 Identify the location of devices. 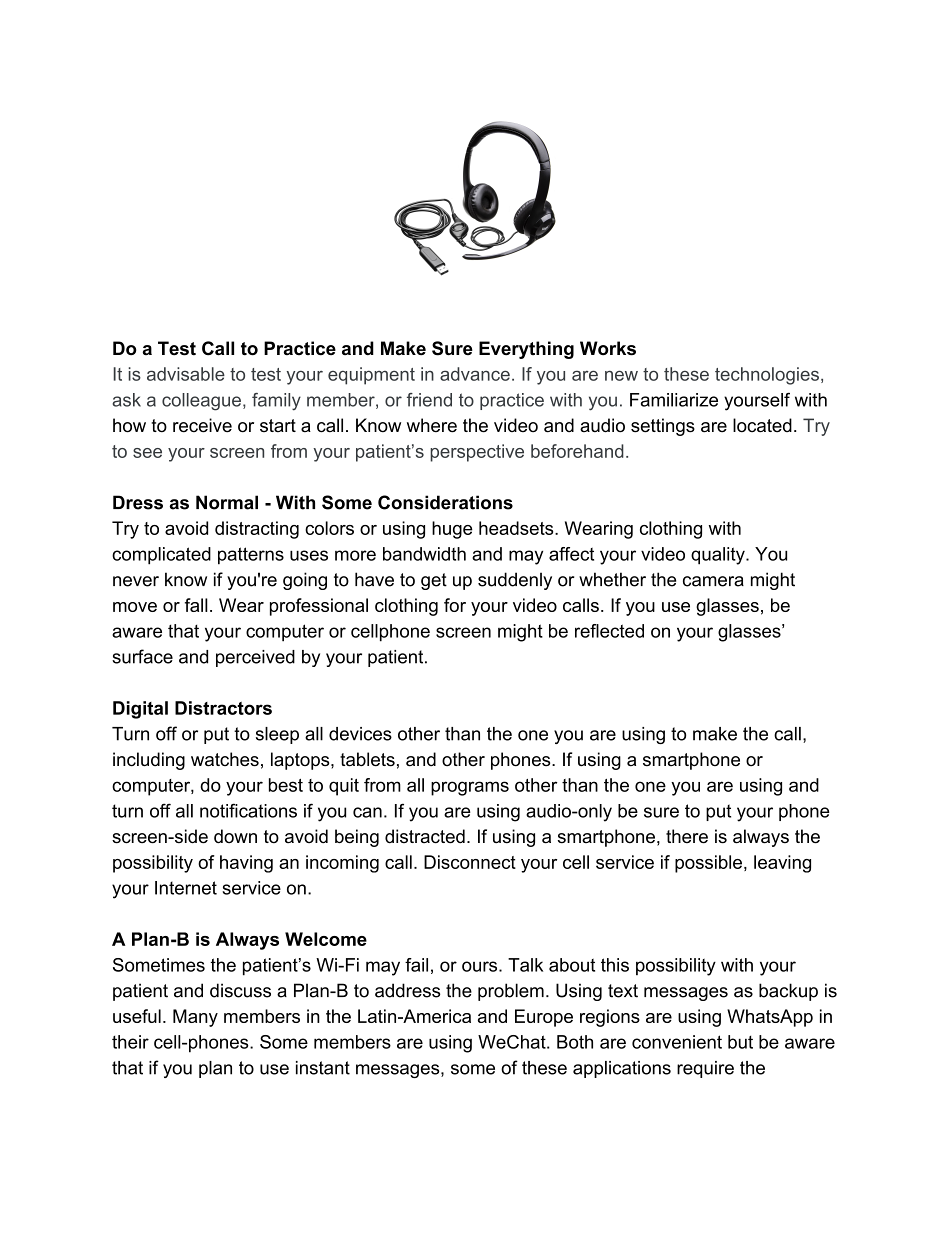
(360, 734).
